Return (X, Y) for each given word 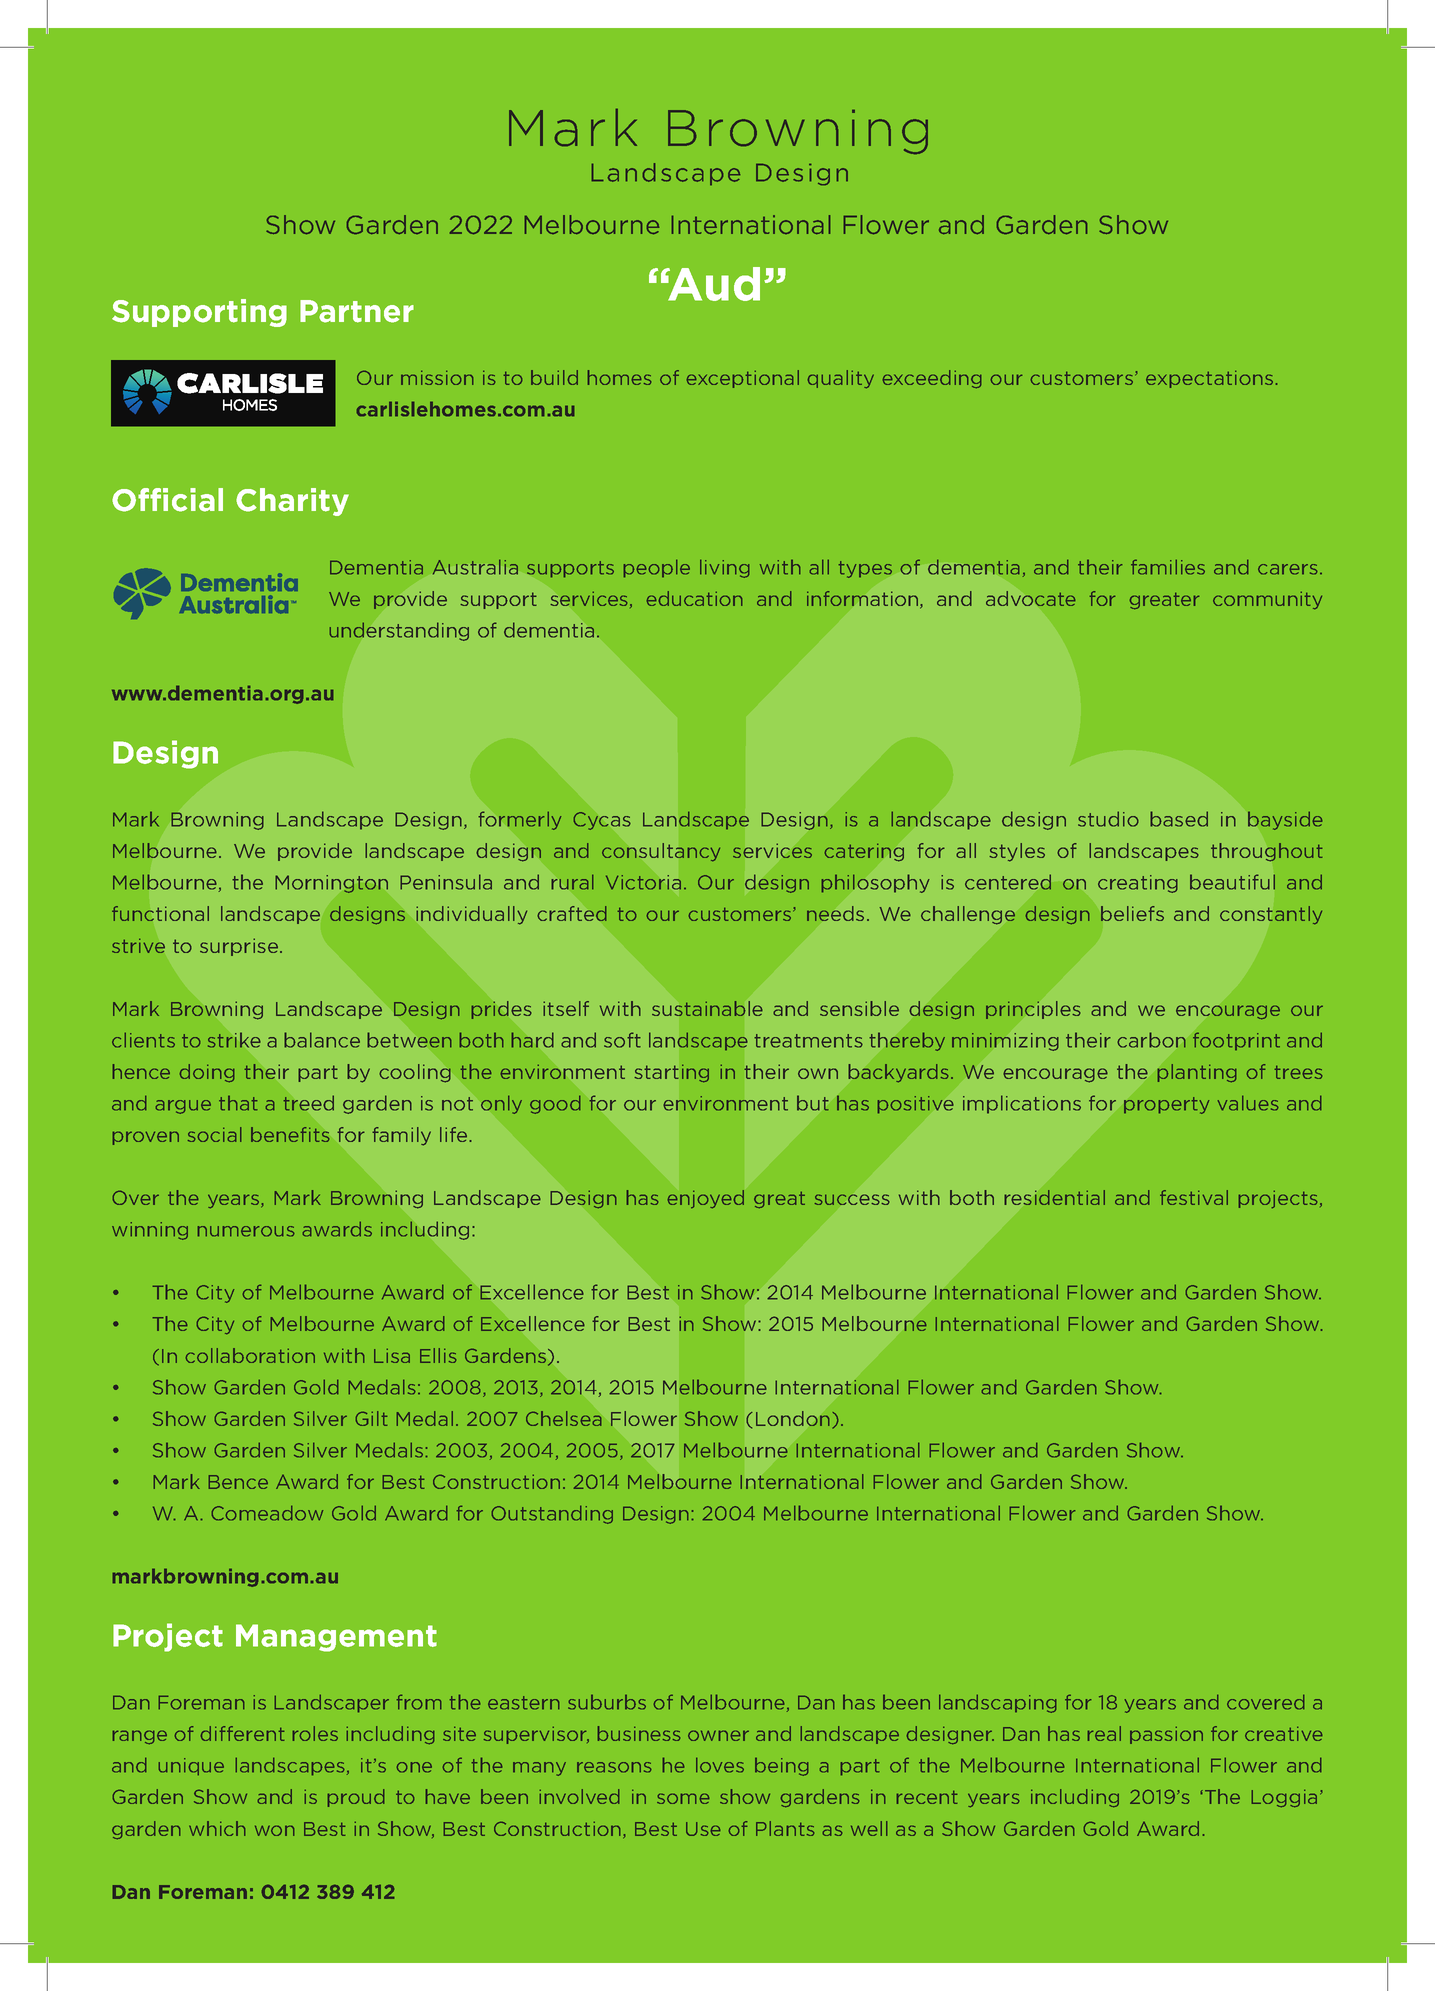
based (1179, 819)
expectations (1209, 379)
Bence (238, 1482)
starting (671, 1073)
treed (308, 1103)
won (274, 1830)
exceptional (742, 379)
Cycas (602, 821)
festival (1194, 1197)
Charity (292, 502)
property (1166, 1105)
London (793, 1418)
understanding (399, 631)
